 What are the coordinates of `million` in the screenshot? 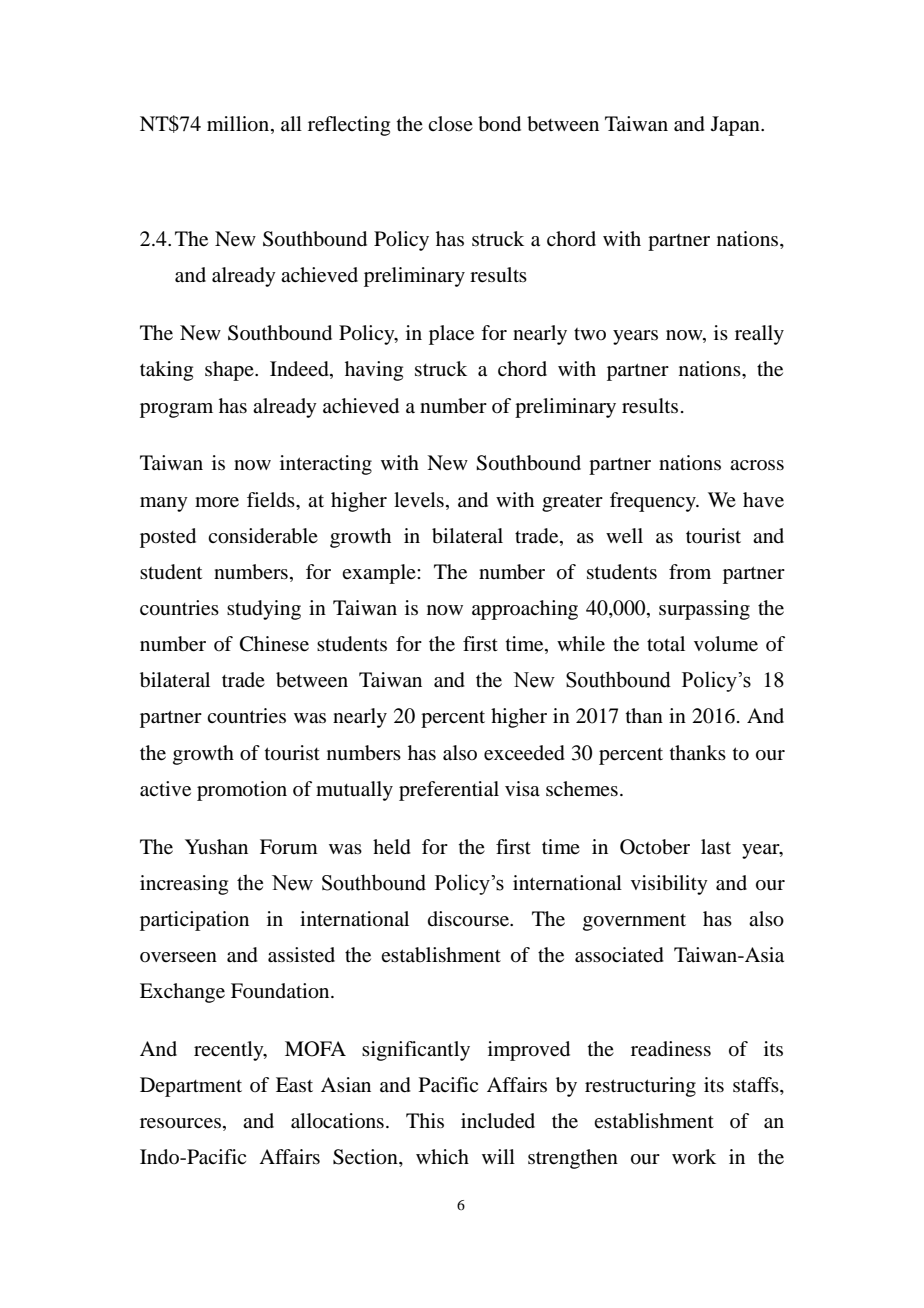 It's located at (239, 124).
